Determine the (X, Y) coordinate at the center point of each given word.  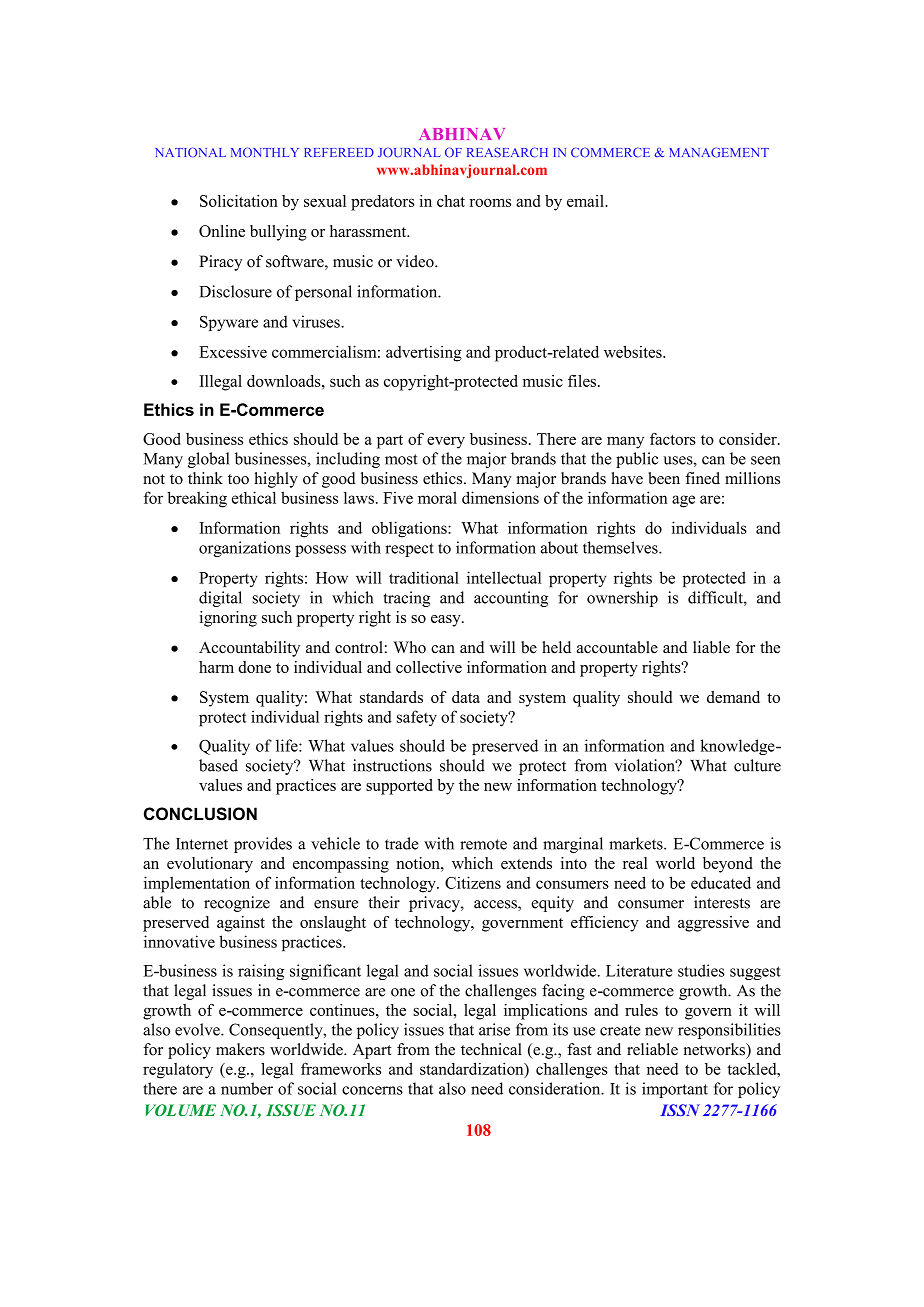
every (446, 443)
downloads (285, 381)
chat (451, 201)
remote (483, 844)
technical (491, 1049)
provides (263, 845)
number (247, 1088)
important (675, 1090)
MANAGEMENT (719, 152)
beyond (728, 865)
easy (447, 621)
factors (673, 439)
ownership (622, 599)
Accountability (249, 649)
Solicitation (239, 201)
